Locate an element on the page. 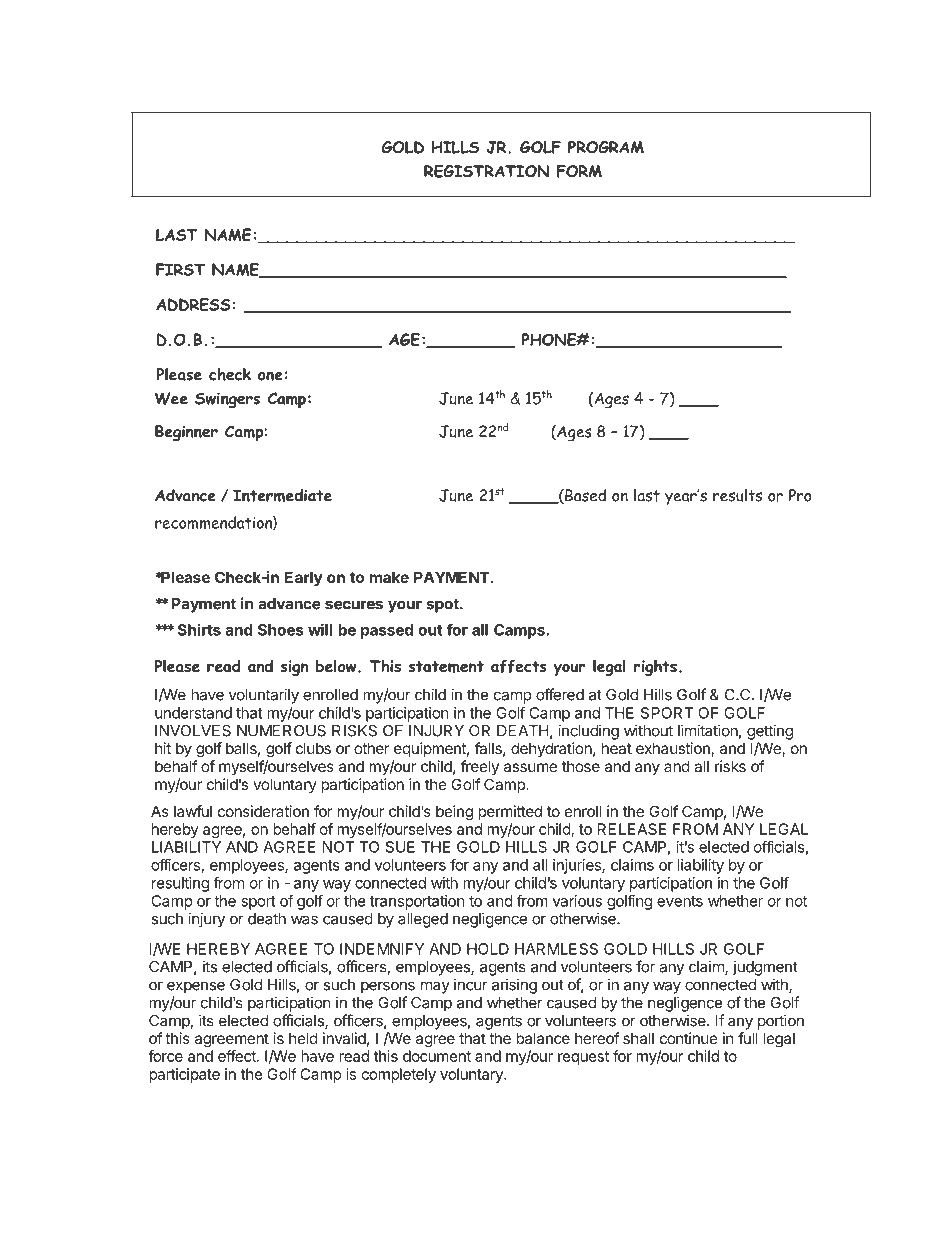  Intermediate is located at coordinates (282, 495).
